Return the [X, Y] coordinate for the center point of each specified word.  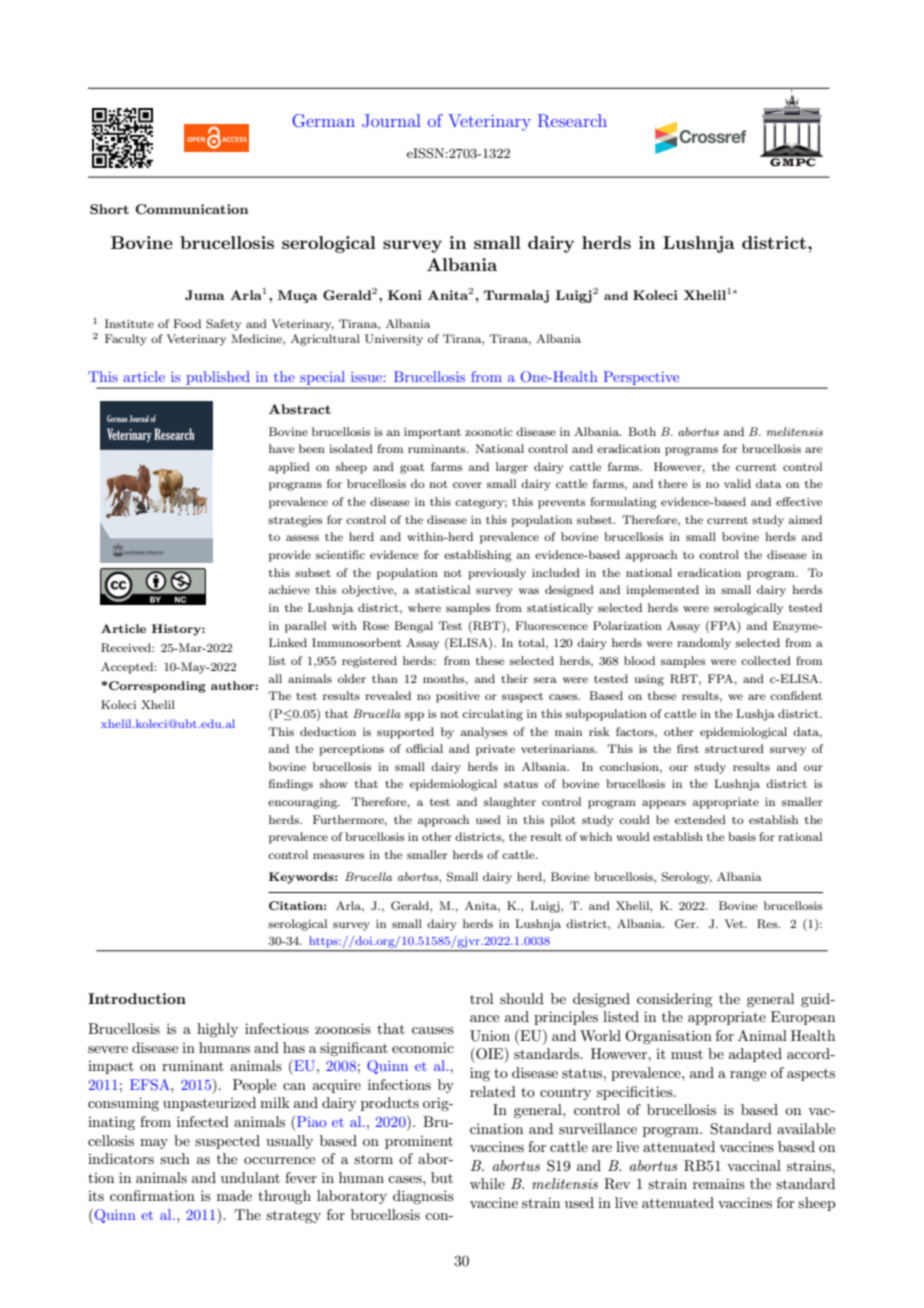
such [175, 1158]
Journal [391, 121]
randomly [704, 644]
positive [458, 697]
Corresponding [156, 687]
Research [572, 121]
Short [109, 209]
